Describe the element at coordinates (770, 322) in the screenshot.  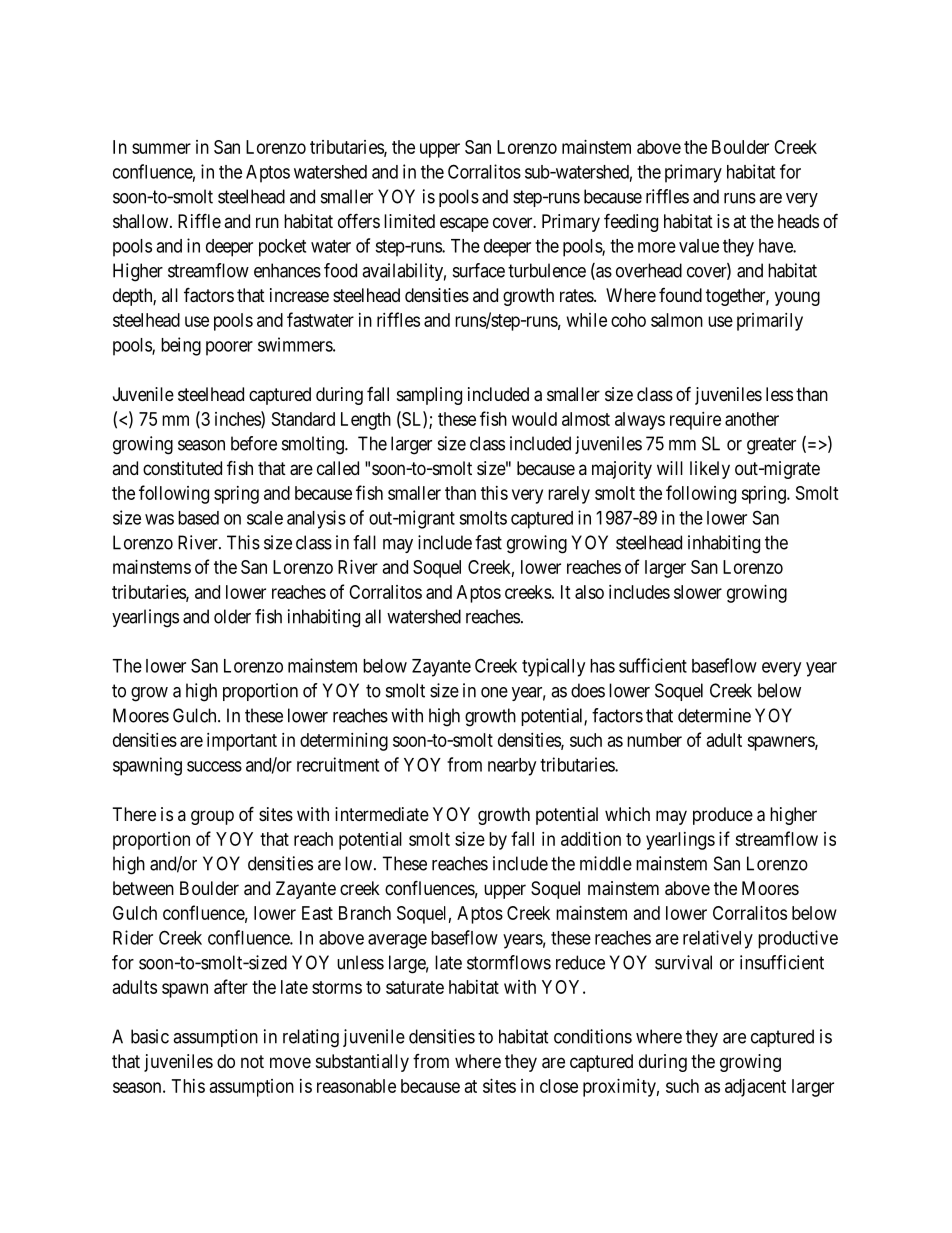
I see `primarily` at that location.
